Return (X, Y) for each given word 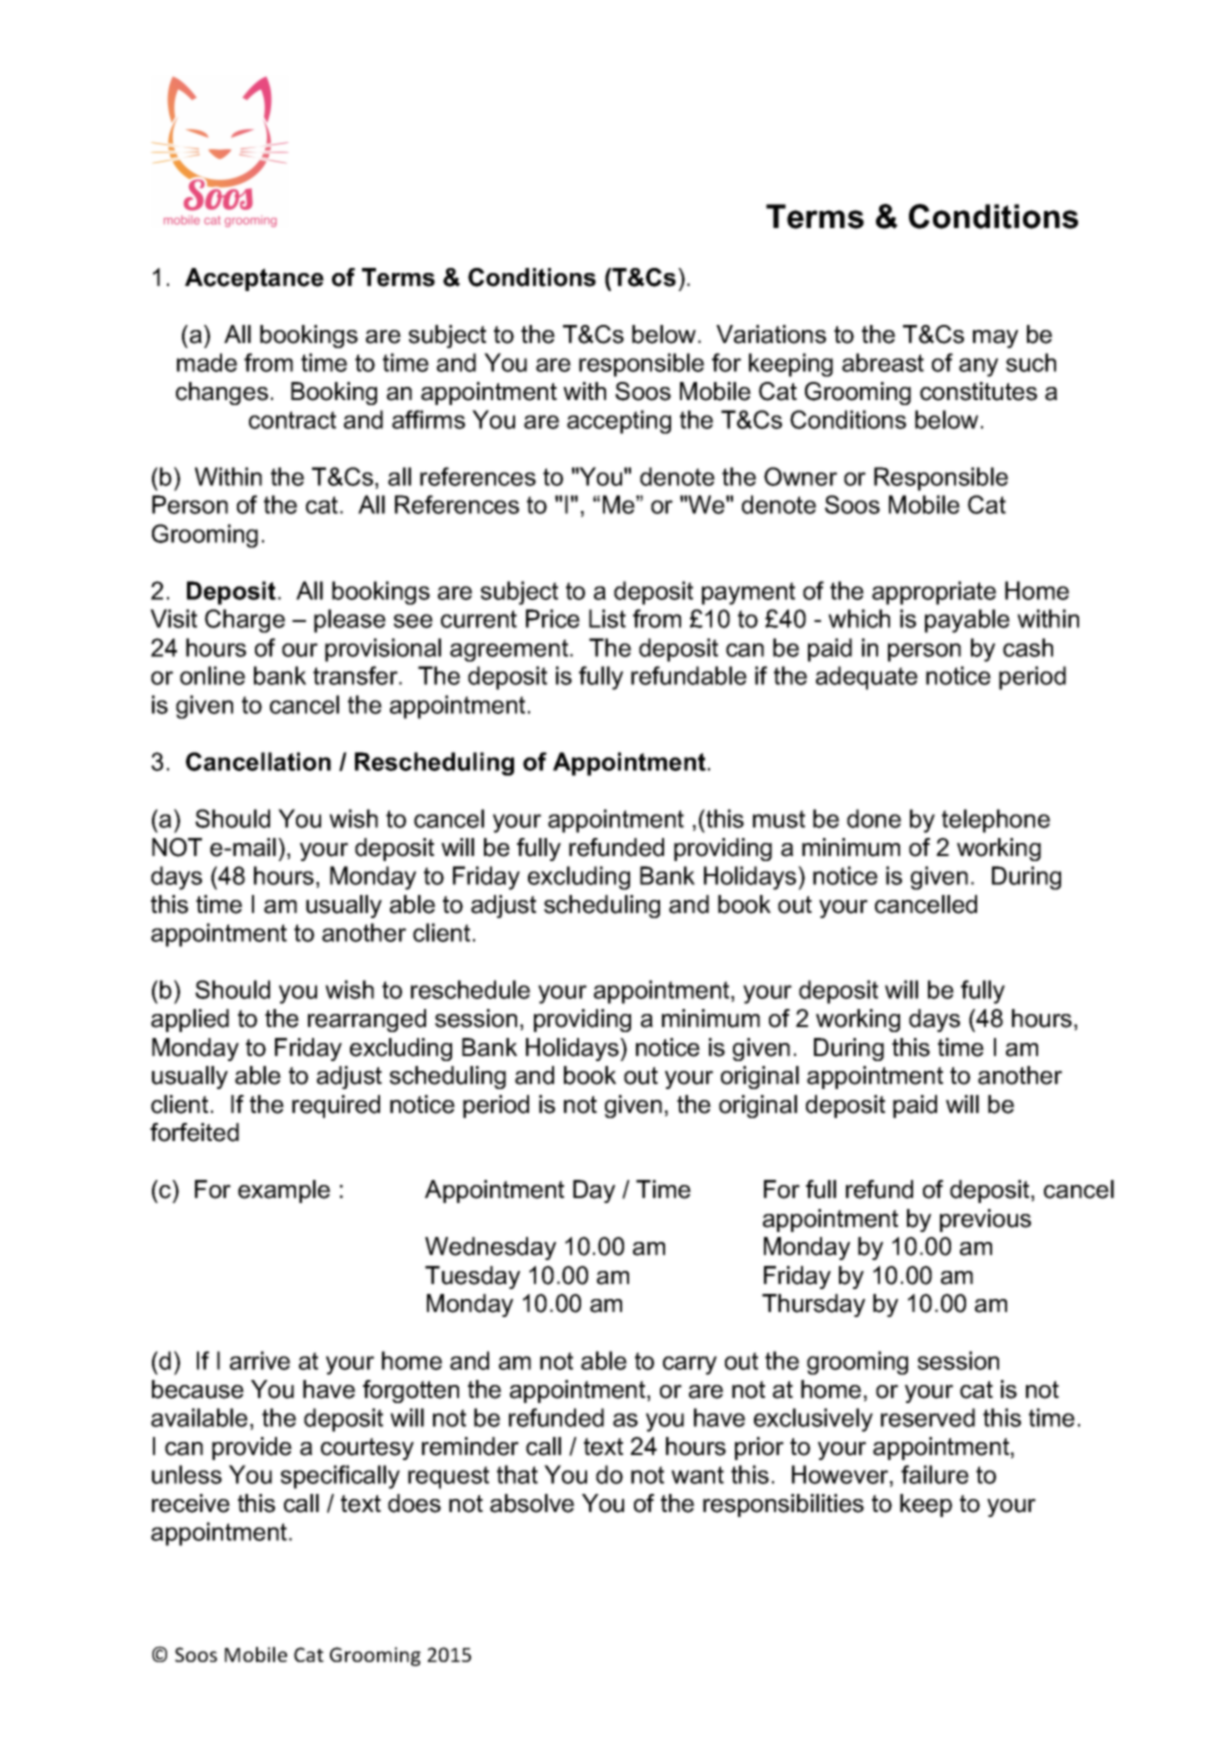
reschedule (470, 989)
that (517, 1474)
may (995, 339)
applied (190, 1020)
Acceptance (254, 279)
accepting (619, 422)
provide (252, 1448)
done (874, 818)
